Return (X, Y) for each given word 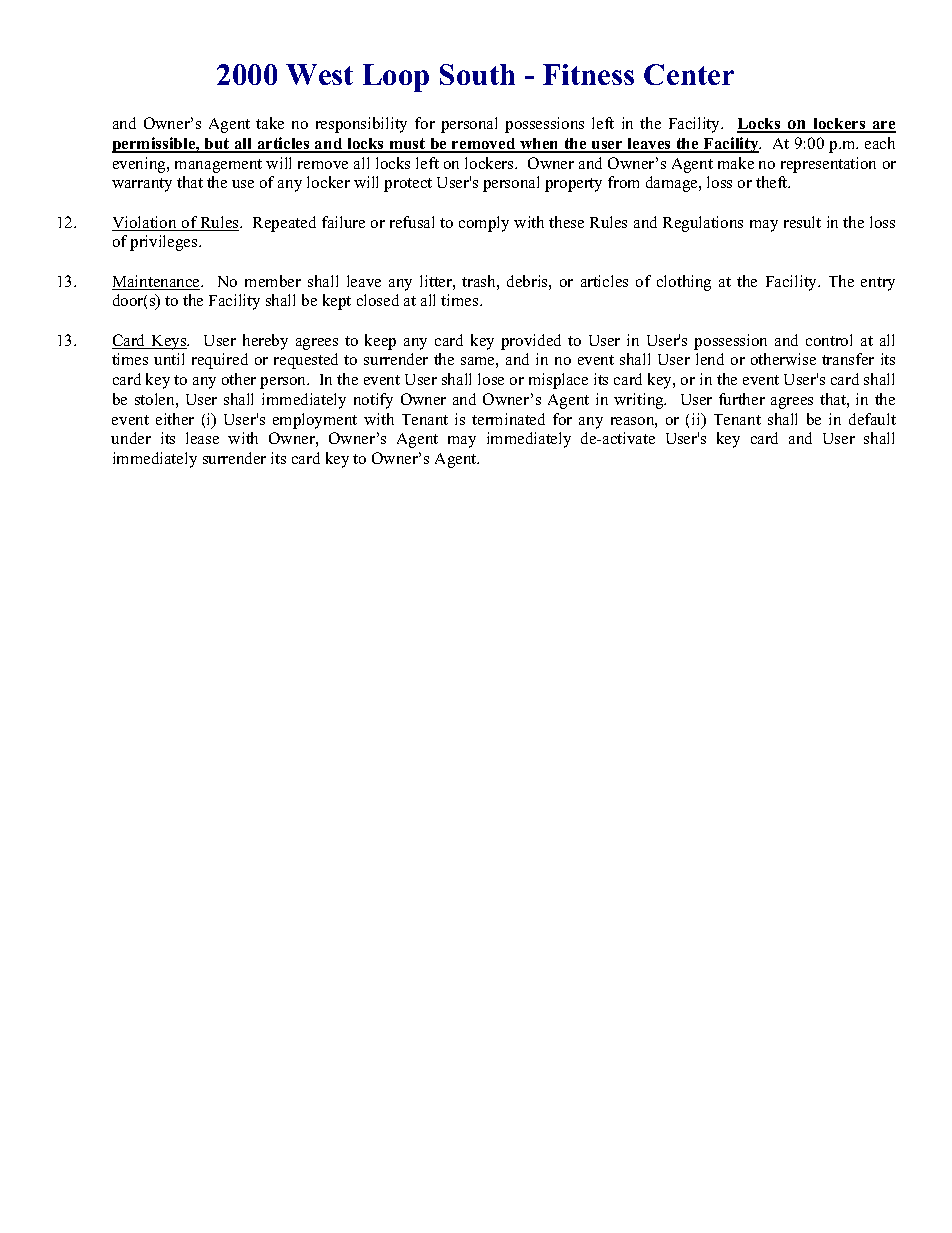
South (477, 74)
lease (202, 438)
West (319, 74)
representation (828, 165)
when (540, 145)
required (220, 361)
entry (878, 284)
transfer (848, 359)
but (217, 145)
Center (689, 74)
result (802, 222)
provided (531, 342)
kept (337, 302)
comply (484, 224)
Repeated (284, 224)
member (273, 281)
